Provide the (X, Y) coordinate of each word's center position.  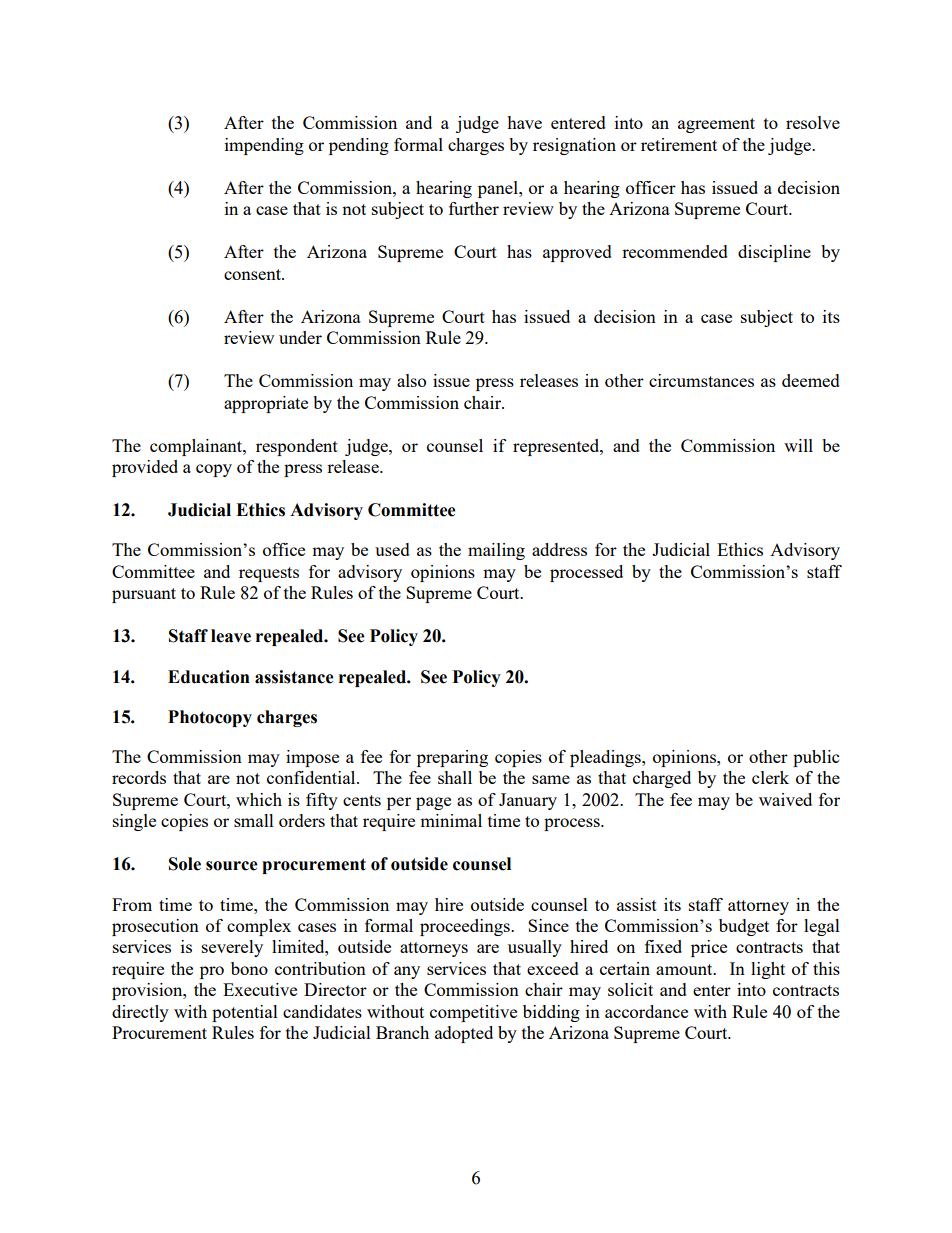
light (768, 970)
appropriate (266, 404)
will (798, 445)
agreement (716, 125)
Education (209, 677)
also (411, 380)
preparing (452, 758)
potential (245, 1013)
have (524, 122)
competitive (473, 1013)
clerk (770, 777)
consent (253, 274)
